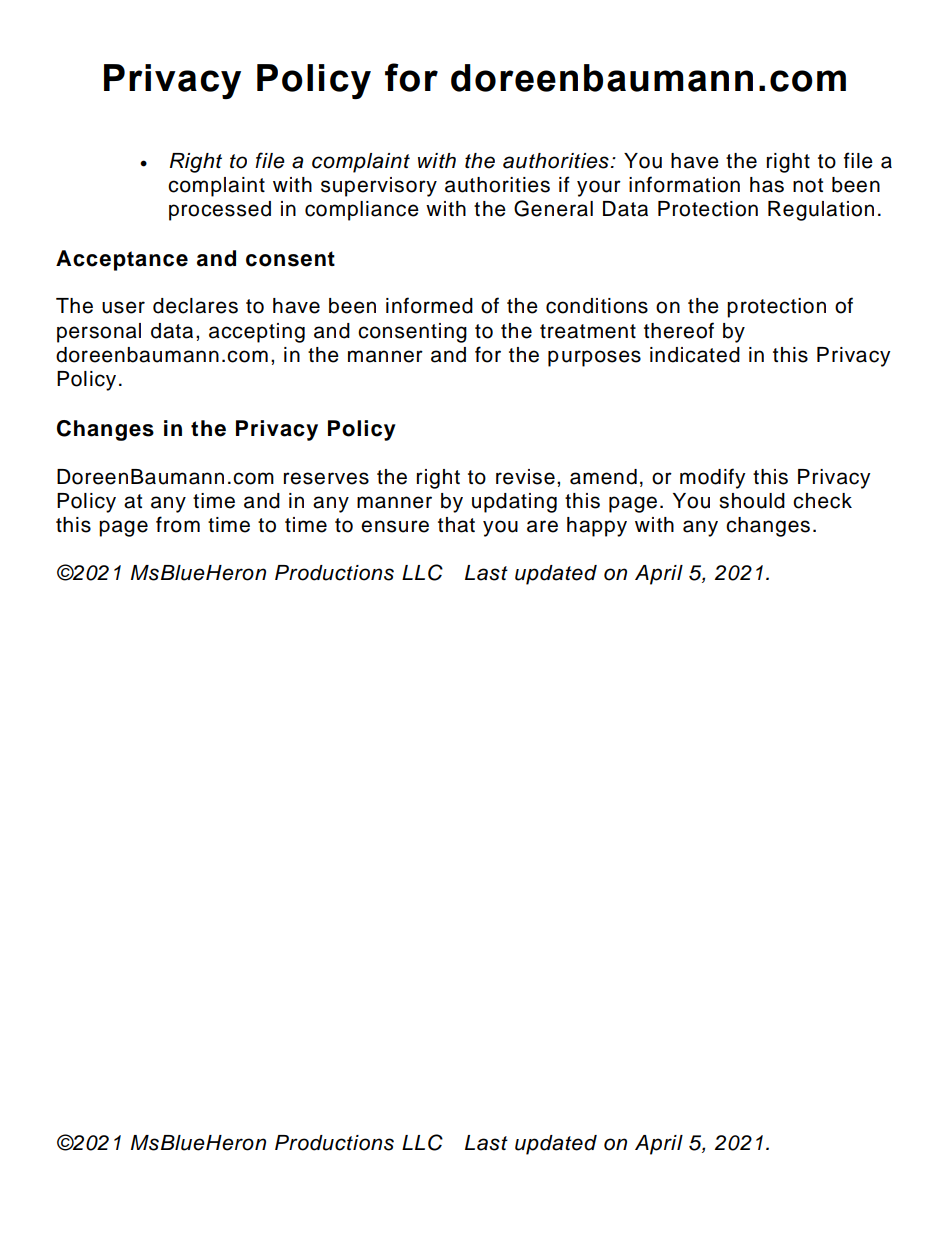 The image size is (952, 1233). I want to click on from, so click(178, 524).
